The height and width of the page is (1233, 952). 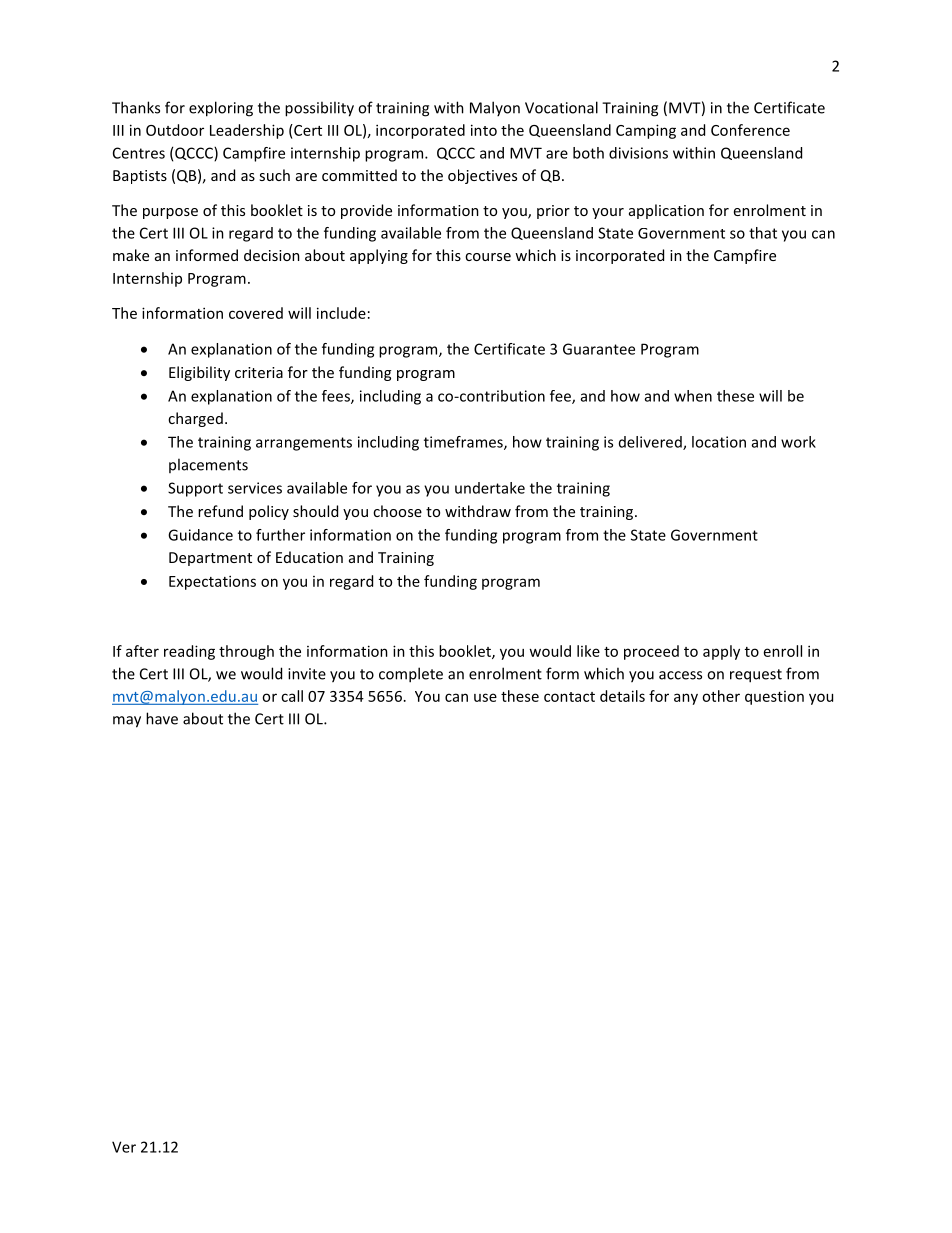 I want to click on Expectations, so click(x=212, y=582).
